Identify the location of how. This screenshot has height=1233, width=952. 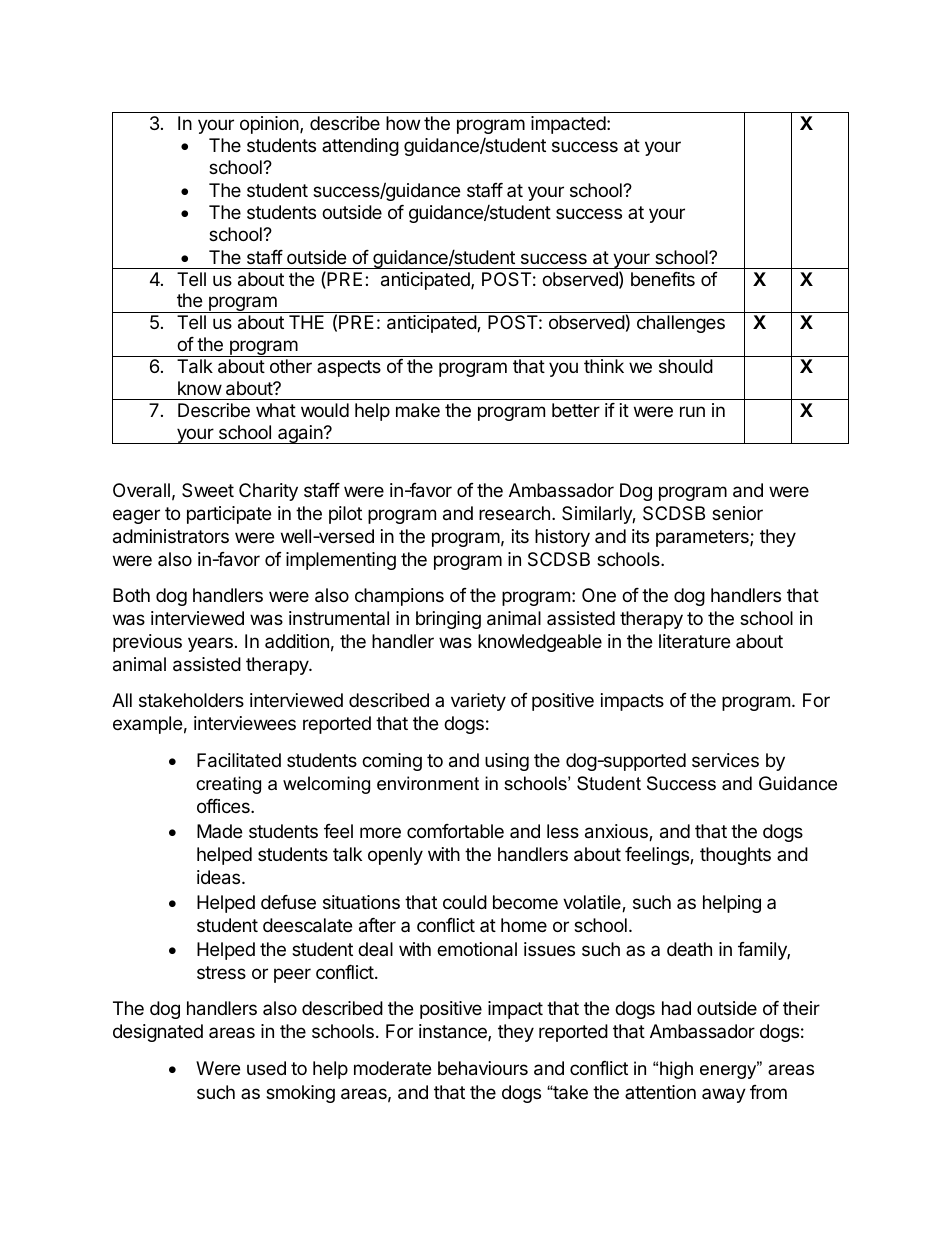
(403, 123).
